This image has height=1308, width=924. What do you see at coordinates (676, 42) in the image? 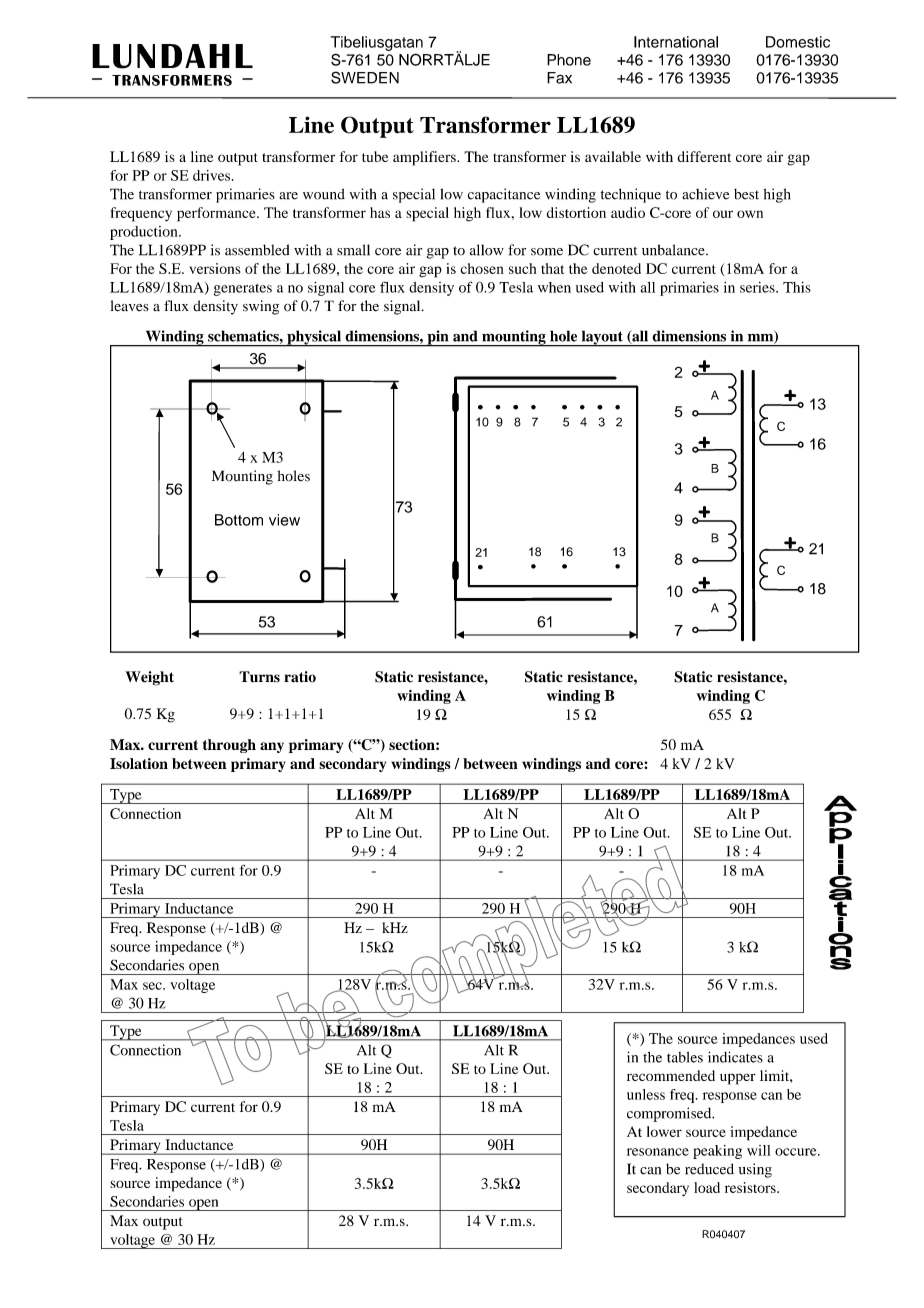
I see `International` at bounding box center [676, 42].
